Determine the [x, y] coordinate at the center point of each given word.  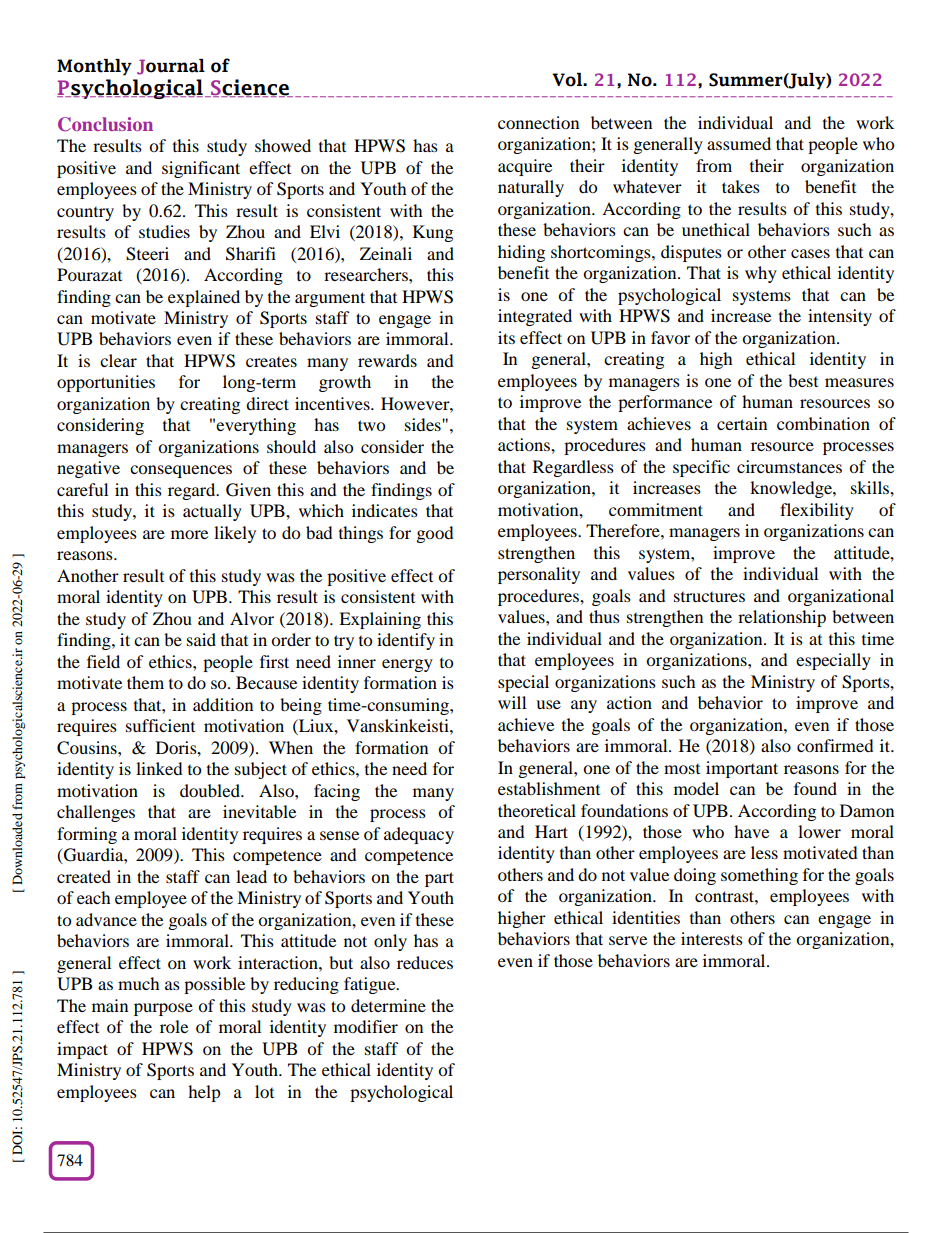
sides [424, 424]
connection [538, 122]
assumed [739, 143]
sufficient [160, 725]
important [742, 769]
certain [742, 423]
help [204, 1093]
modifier [366, 1026]
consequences [181, 471]
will [512, 702]
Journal [171, 67]
